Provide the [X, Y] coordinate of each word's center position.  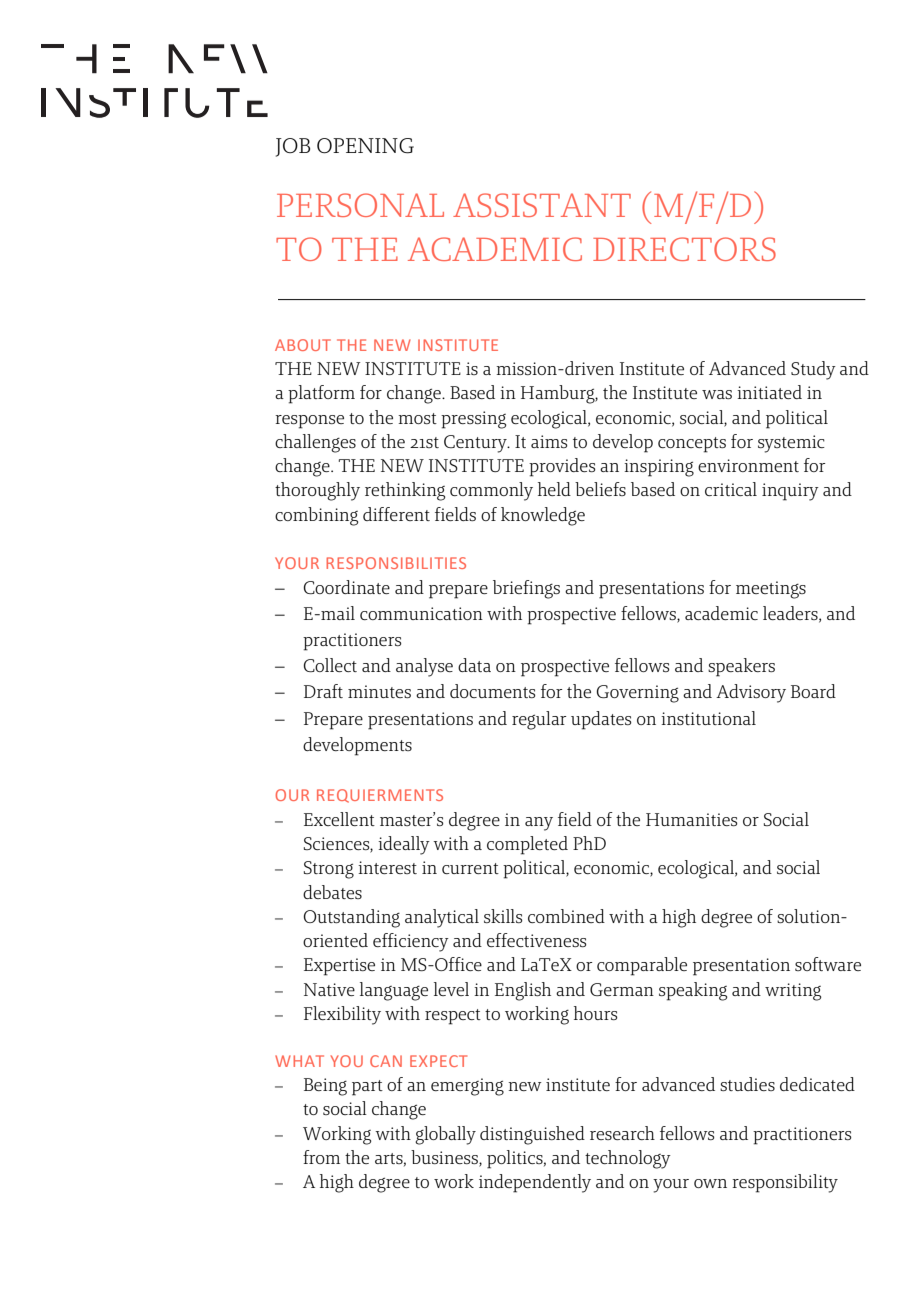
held [554, 489]
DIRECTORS [684, 249]
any [539, 824]
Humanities [692, 819]
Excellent [339, 819]
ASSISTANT [542, 205]
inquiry [790, 492]
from [321, 1157]
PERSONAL [360, 205]
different [396, 514]
